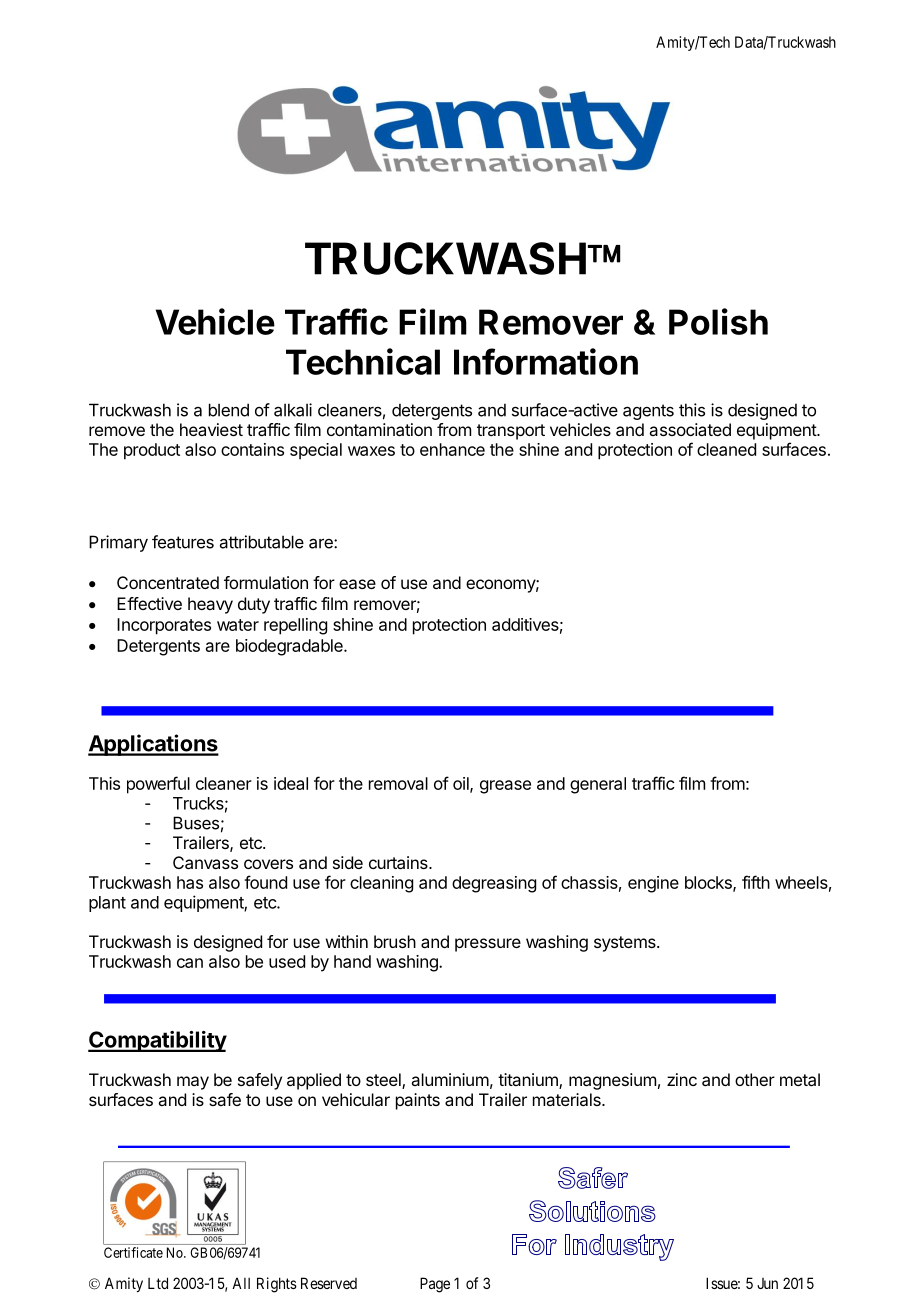 This screenshot has height=1308, width=924. Describe the element at coordinates (158, 1283) in the screenshot. I see `Ltd` at that location.
